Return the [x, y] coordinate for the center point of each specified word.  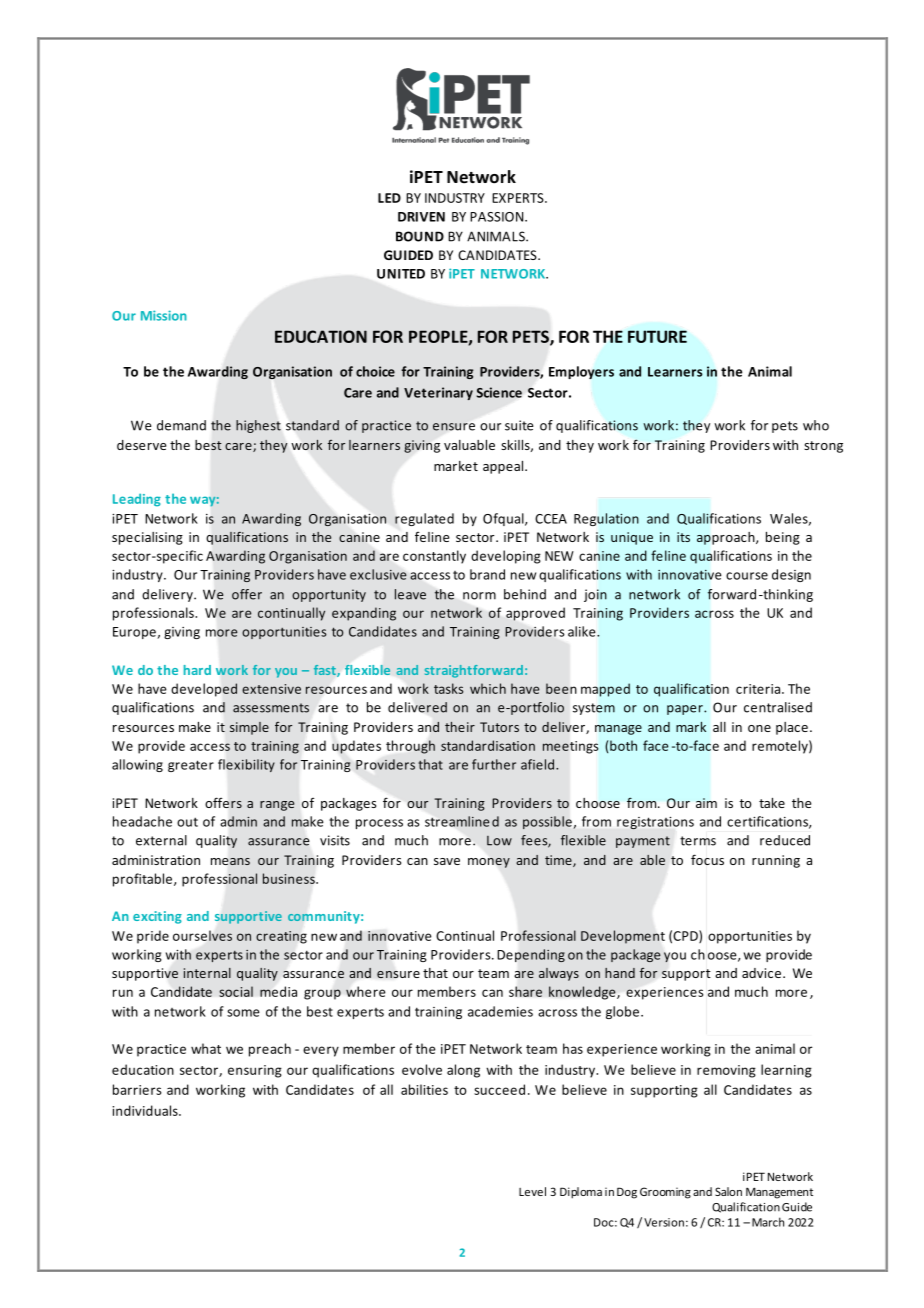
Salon [728, 1191]
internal [207, 973]
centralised [778, 707]
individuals [146, 1110]
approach [727, 538]
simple [249, 728]
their [460, 727]
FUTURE [657, 336]
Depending [531, 955]
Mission [164, 315]
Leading [137, 500]
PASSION [498, 217]
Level [532, 1191]
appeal [504, 467]
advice [763, 973]
